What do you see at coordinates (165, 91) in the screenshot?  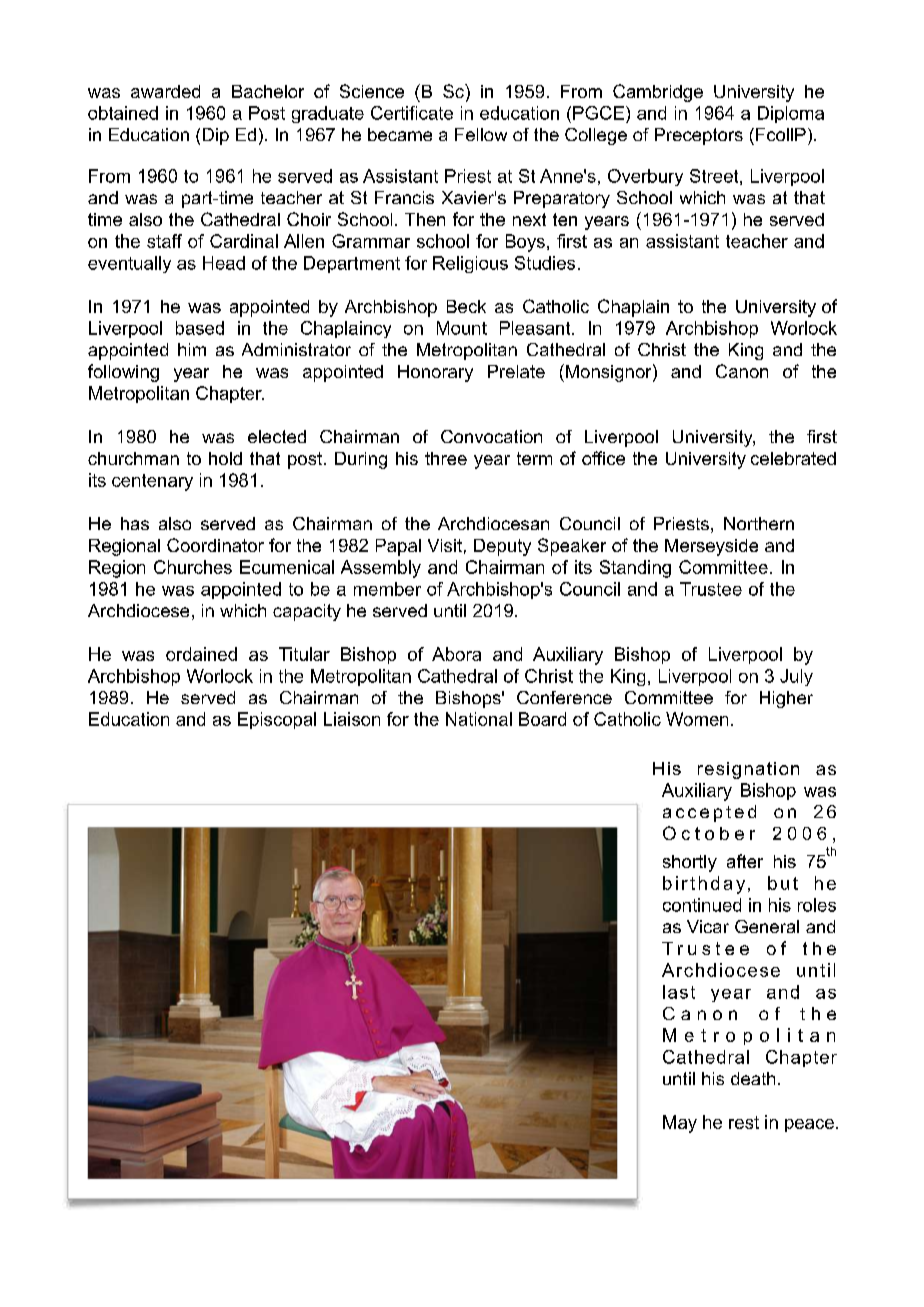 I see `awarded` at bounding box center [165, 91].
